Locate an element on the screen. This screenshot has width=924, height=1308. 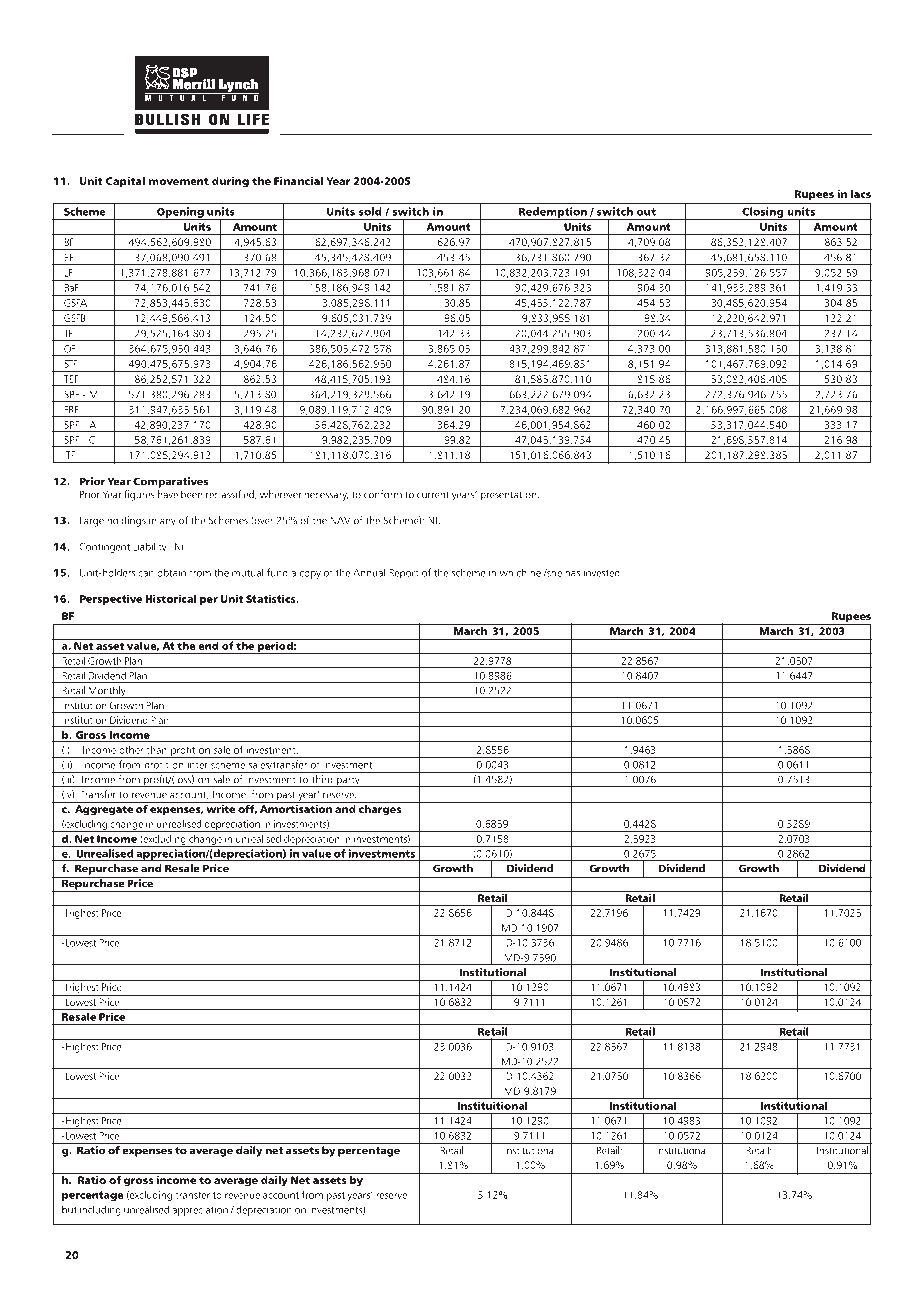
including is located at coordinates (100, 1210).
